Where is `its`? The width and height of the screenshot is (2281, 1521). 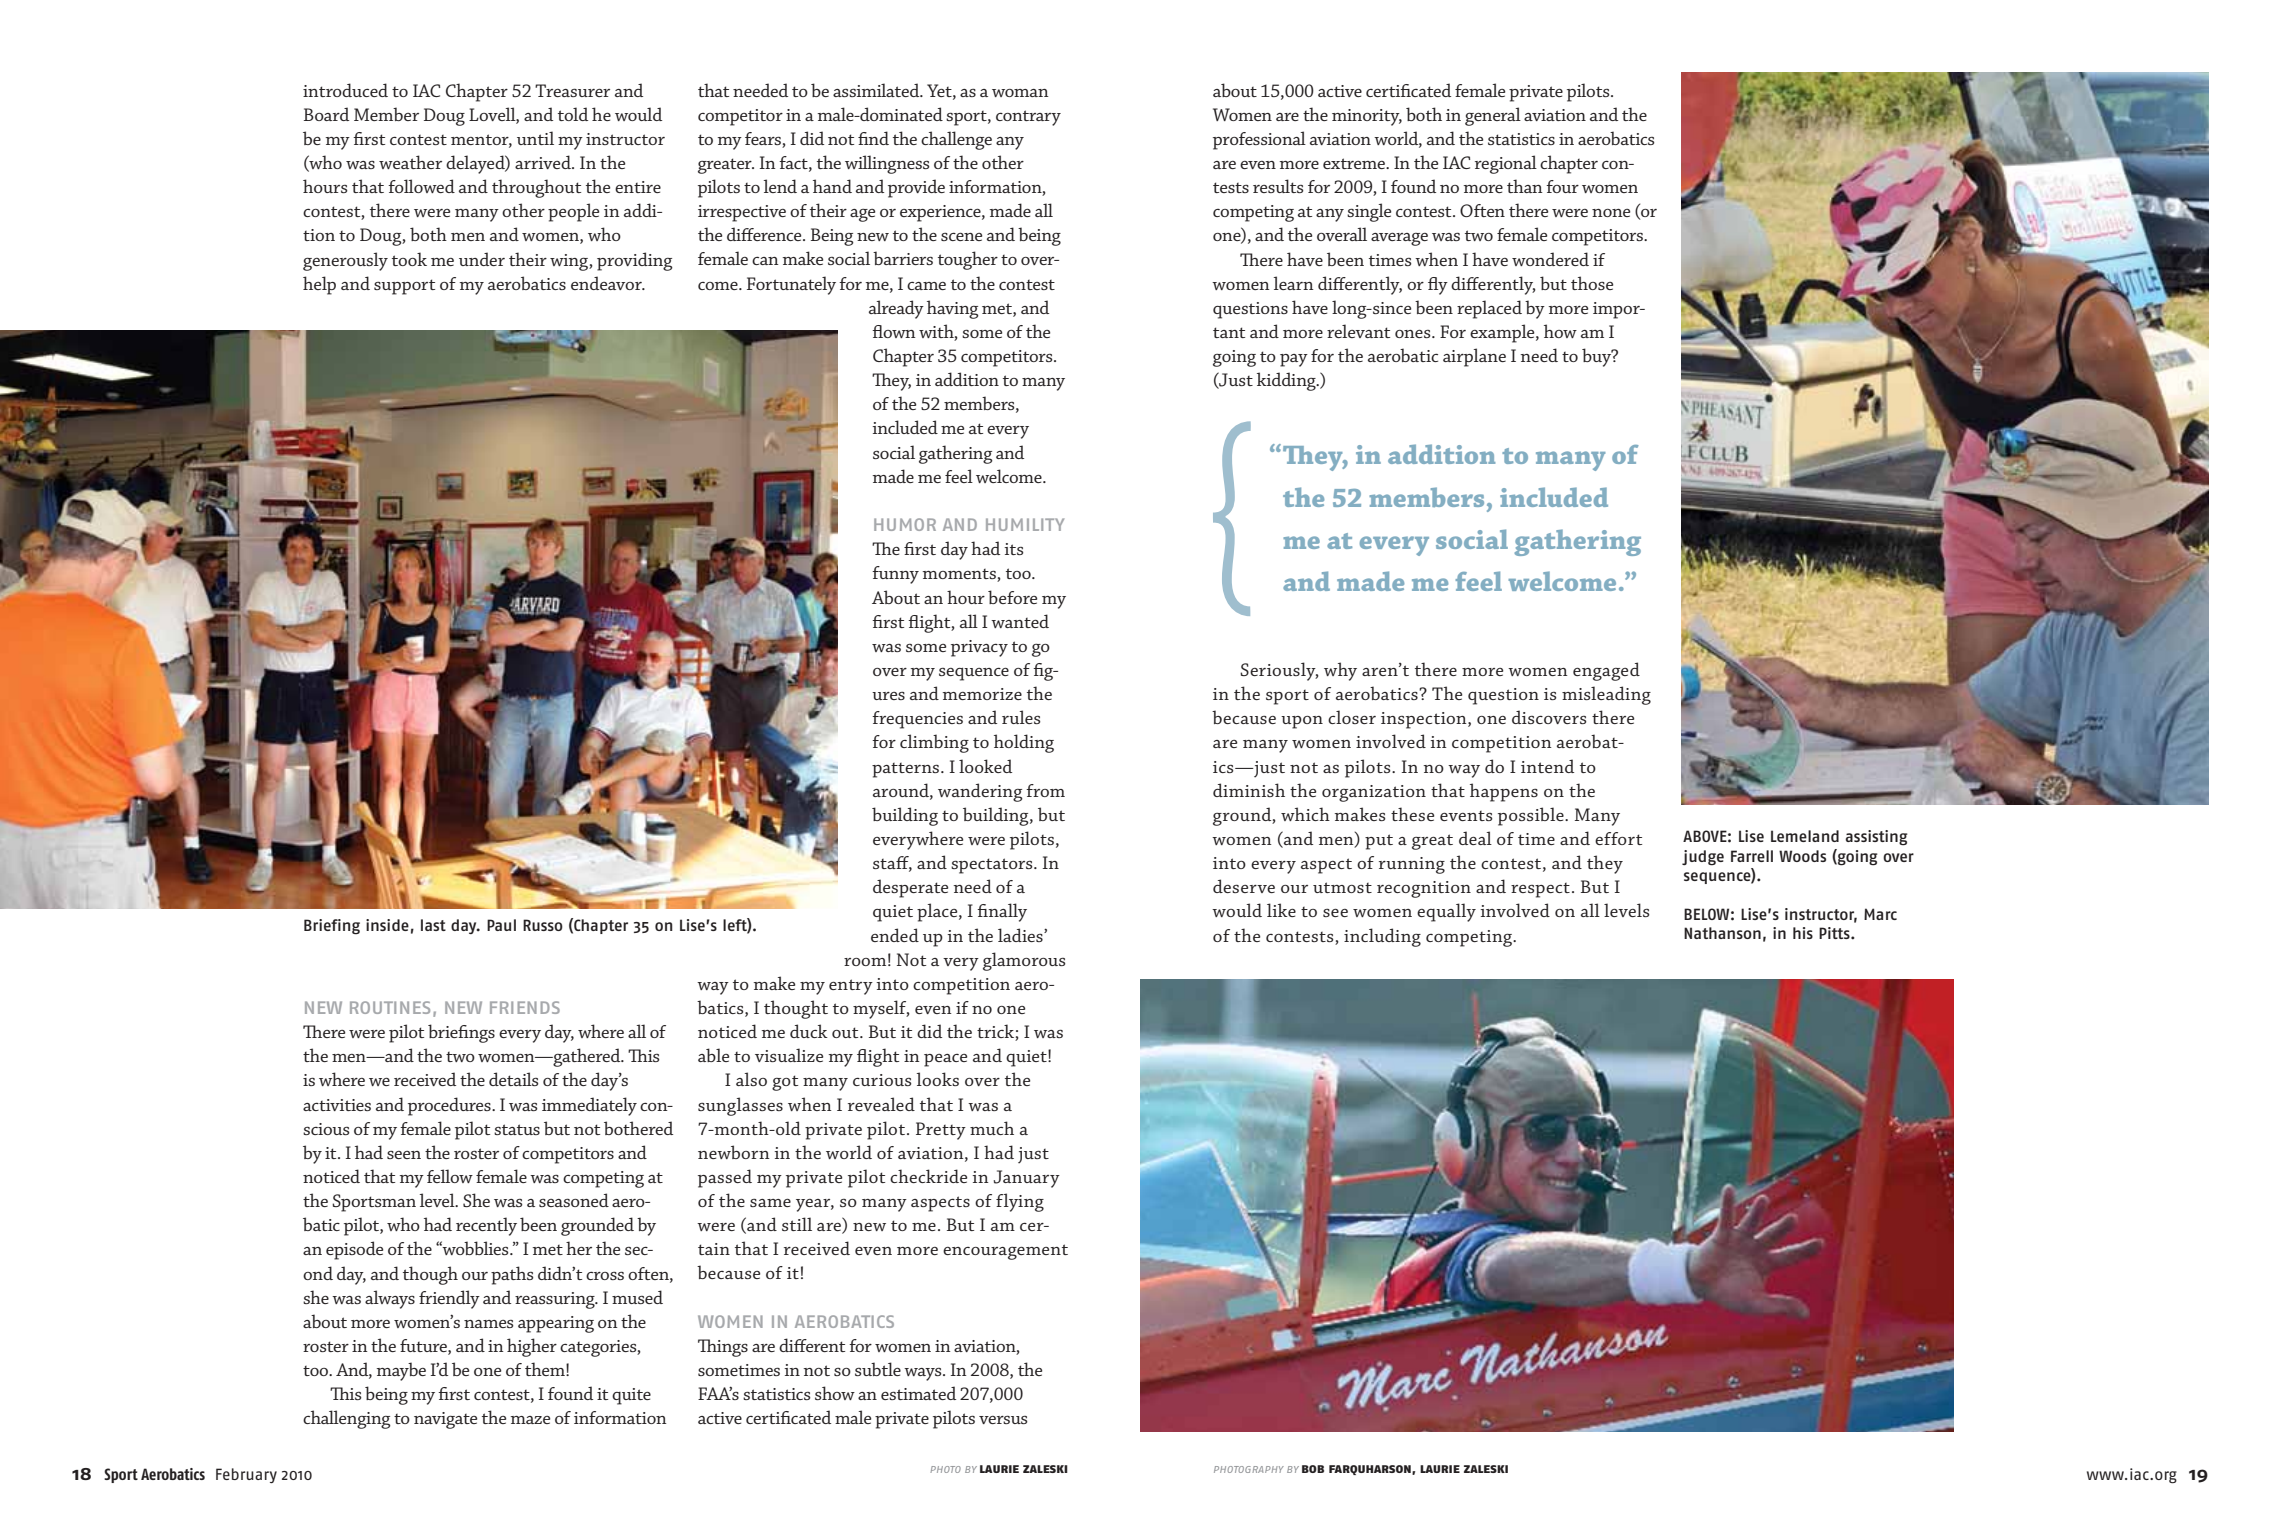 its is located at coordinates (1013, 549).
